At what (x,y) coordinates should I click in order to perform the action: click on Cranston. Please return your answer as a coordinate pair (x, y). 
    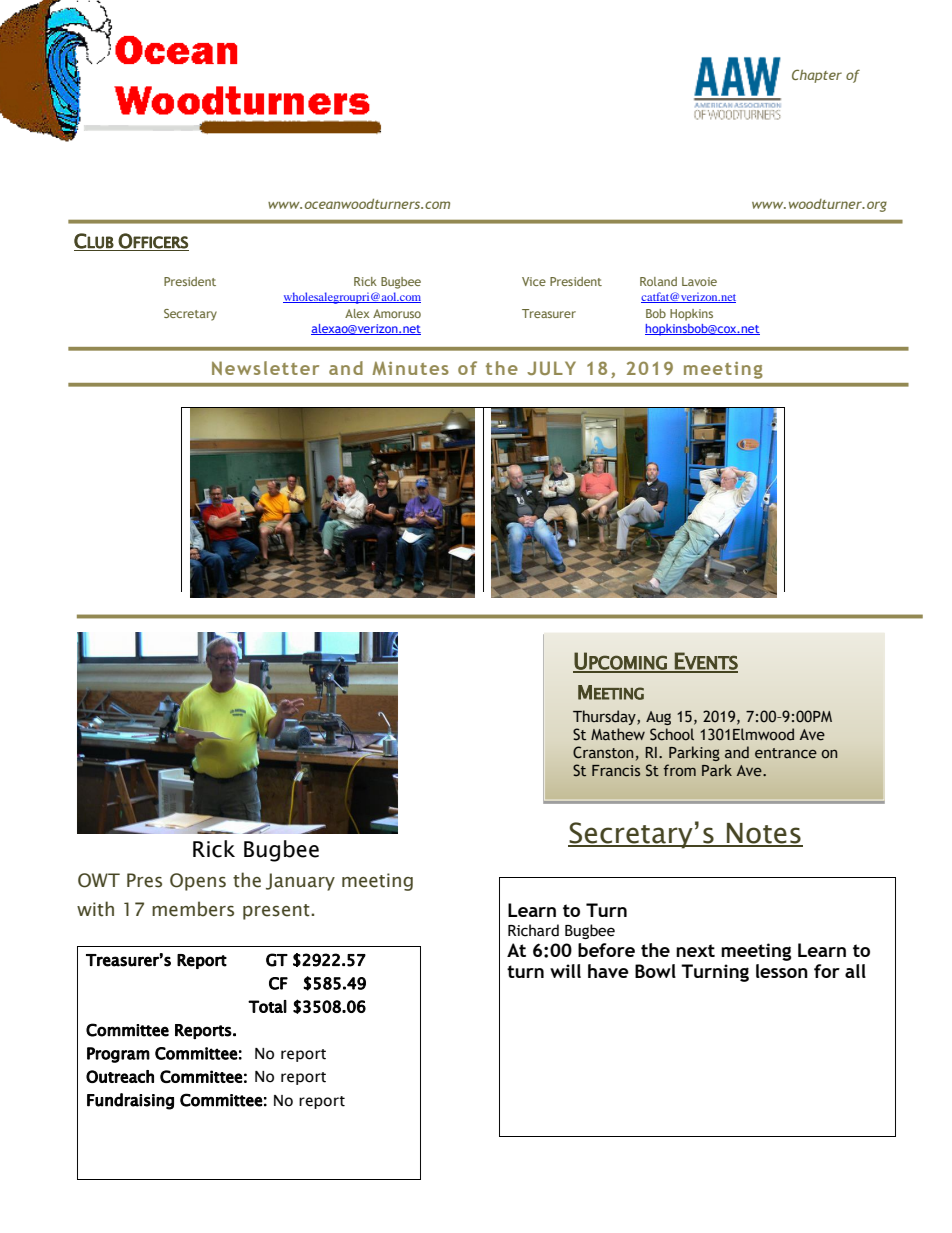
    Looking at the image, I should click on (603, 752).
